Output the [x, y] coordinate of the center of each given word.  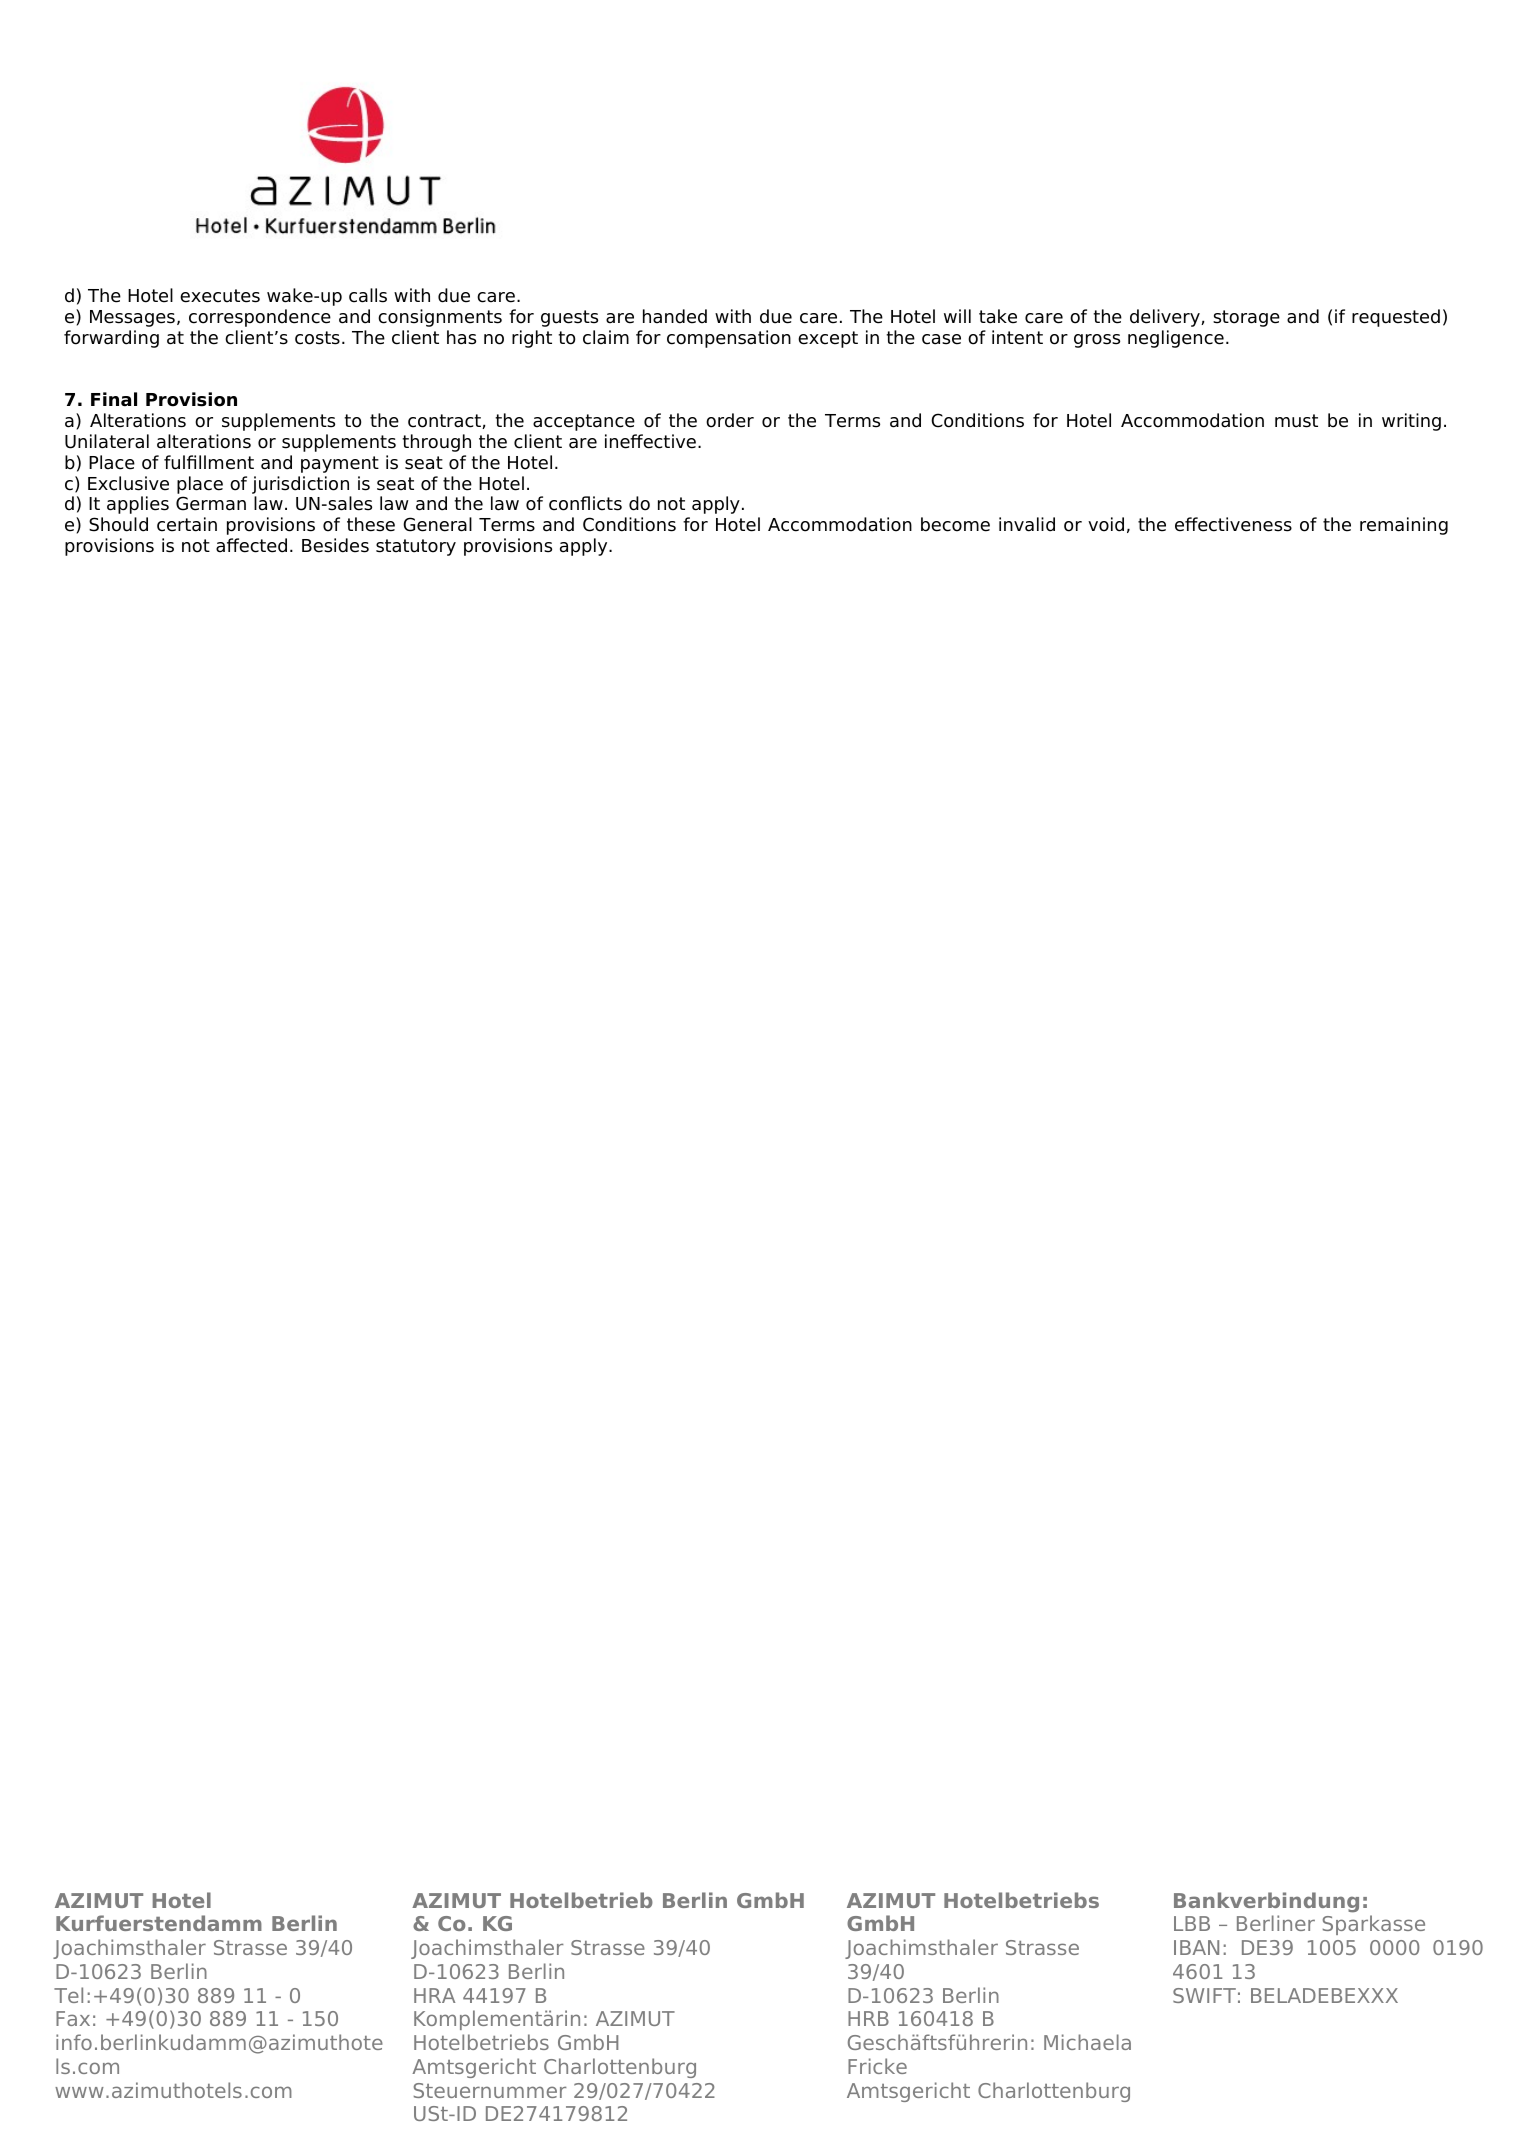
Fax [73, 2018]
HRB [868, 2018]
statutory [416, 547]
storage [1246, 318]
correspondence [260, 318]
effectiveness [1233, 524]
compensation [729, 339]
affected [251, 545]
